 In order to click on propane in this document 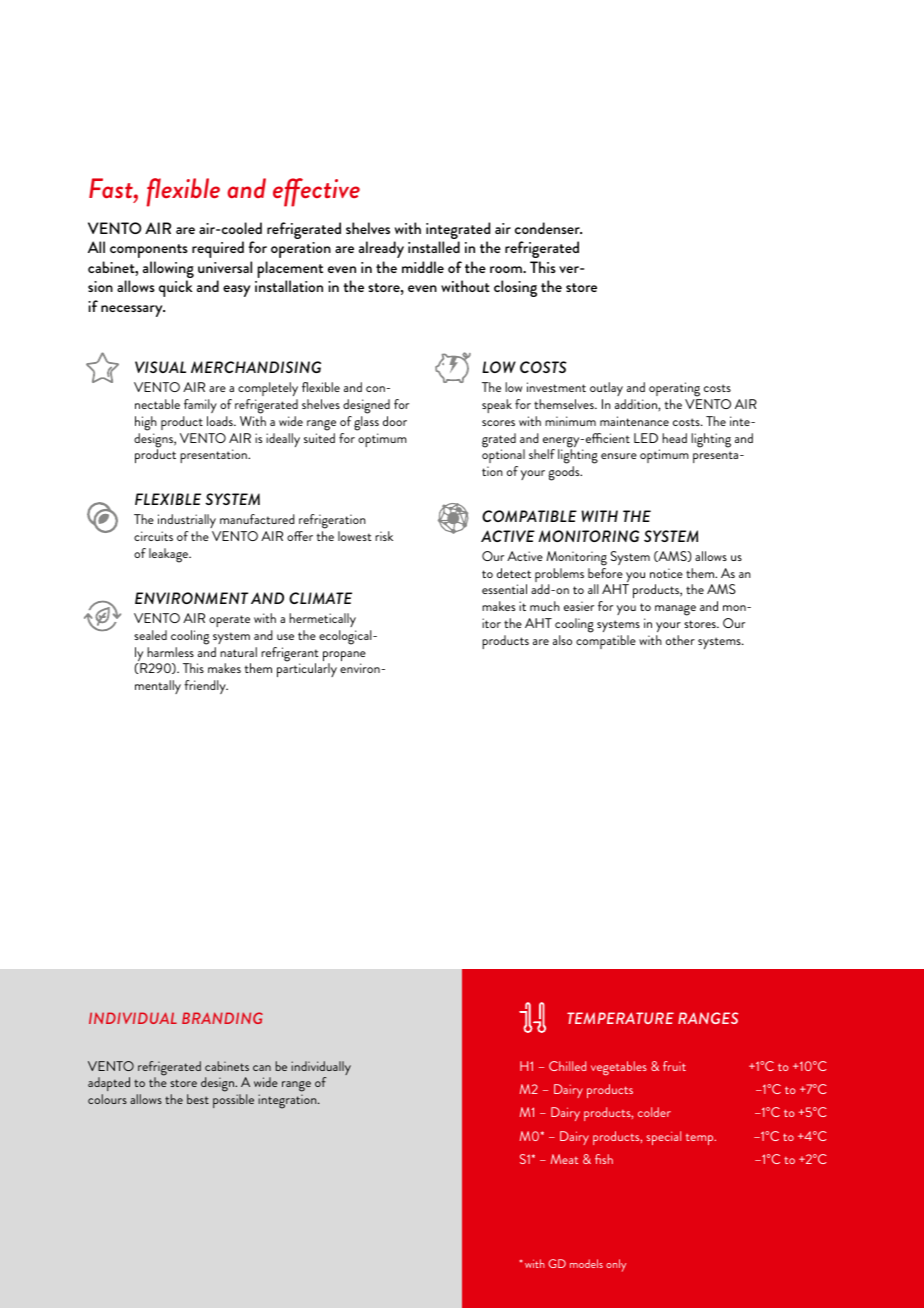, I will do `click(344, 657)`.
